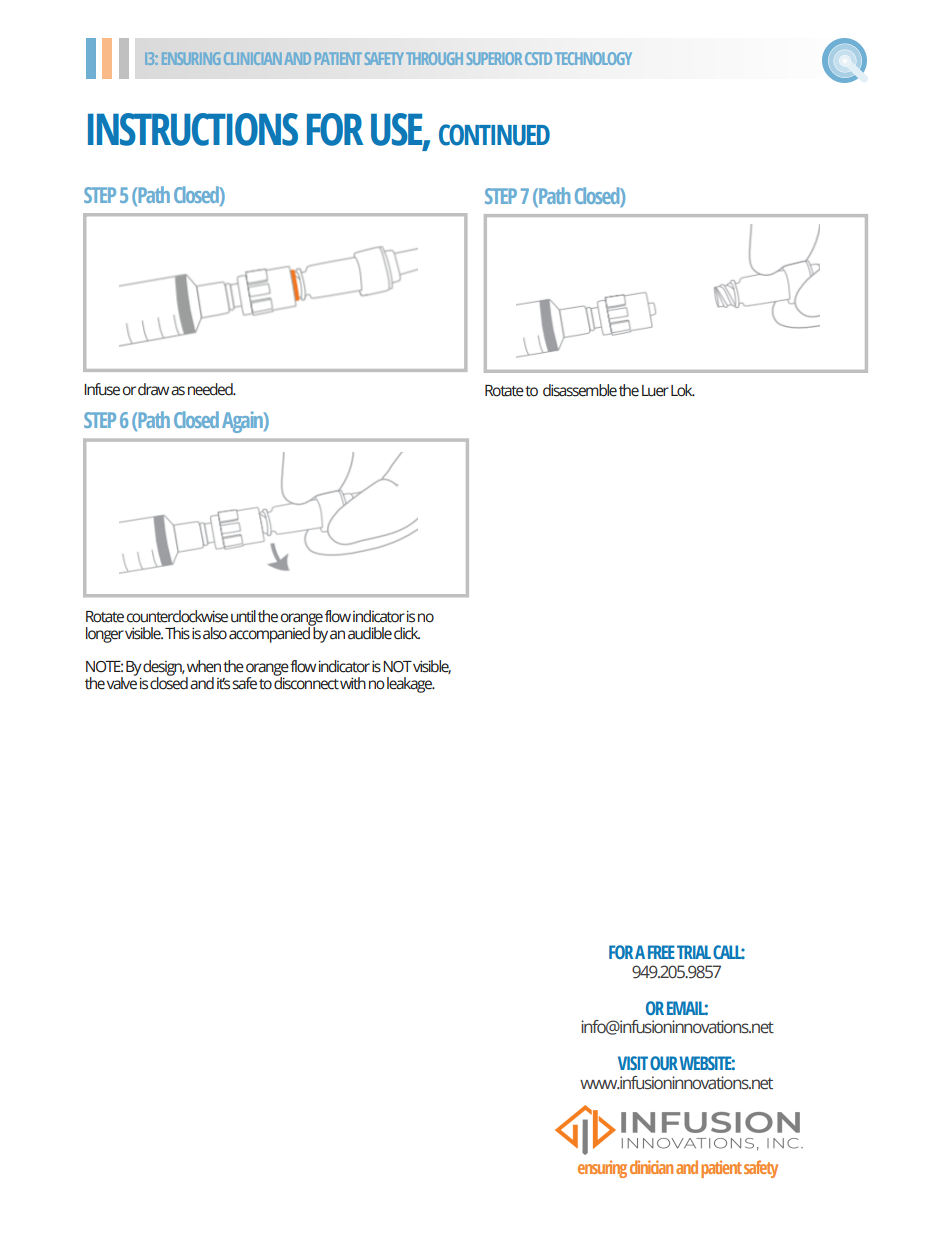 Image resolution: width=952 pixels, height=1233 pixels. I want to click on when, so click(204, 666).
